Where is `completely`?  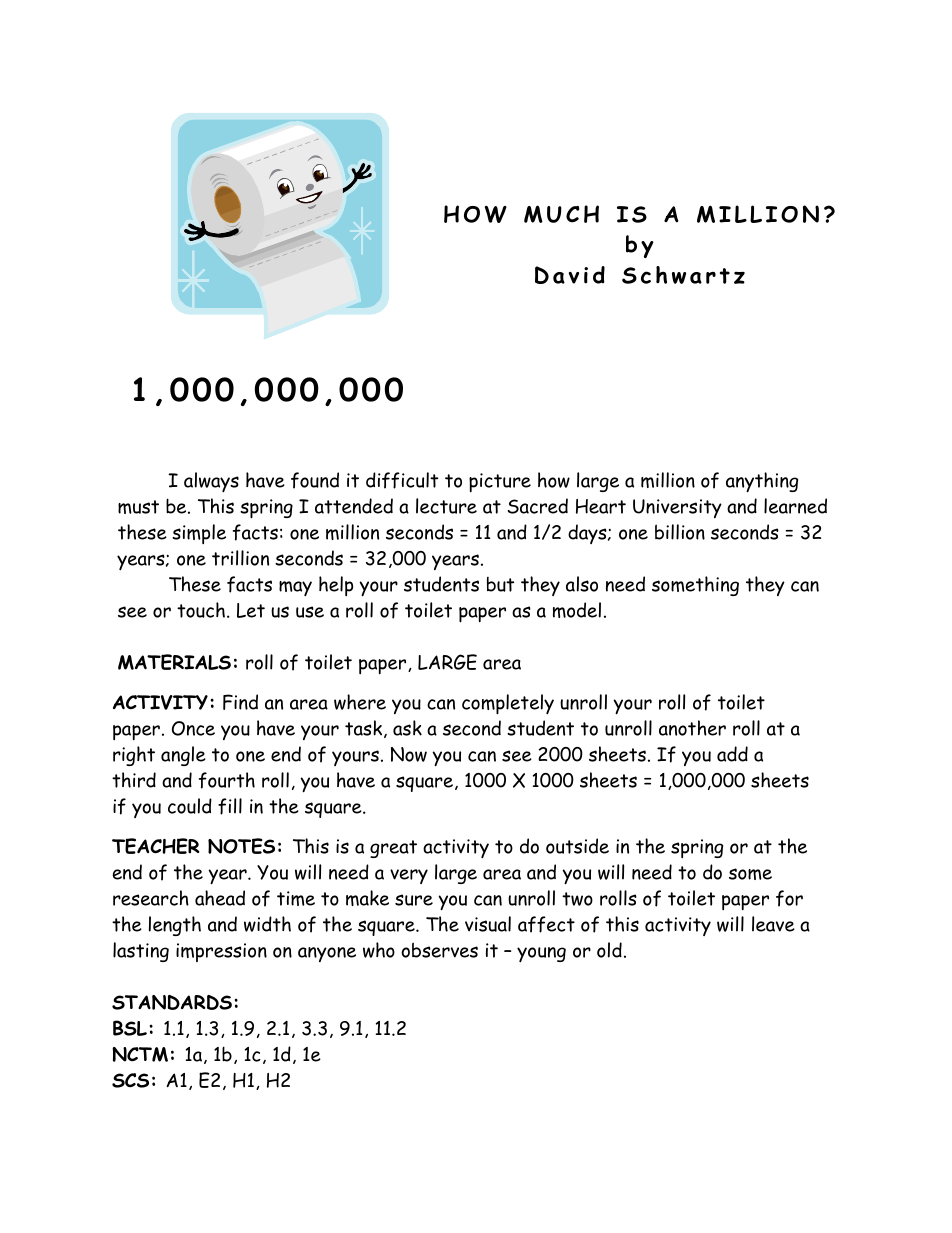
completely is located at coordinates (508, 704).
